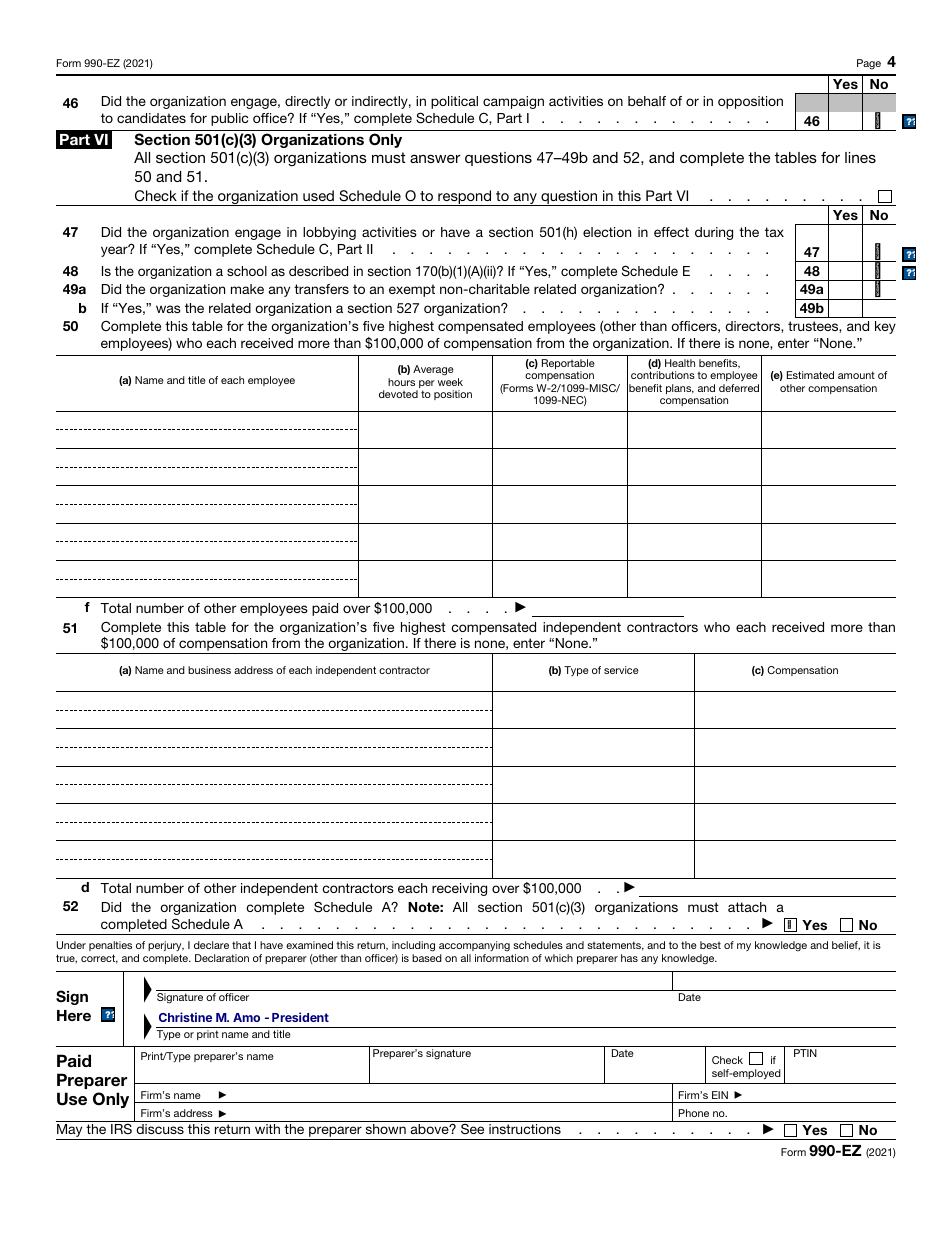 The image size is (952, 1233). I want to click on service, so click(621, 670).
